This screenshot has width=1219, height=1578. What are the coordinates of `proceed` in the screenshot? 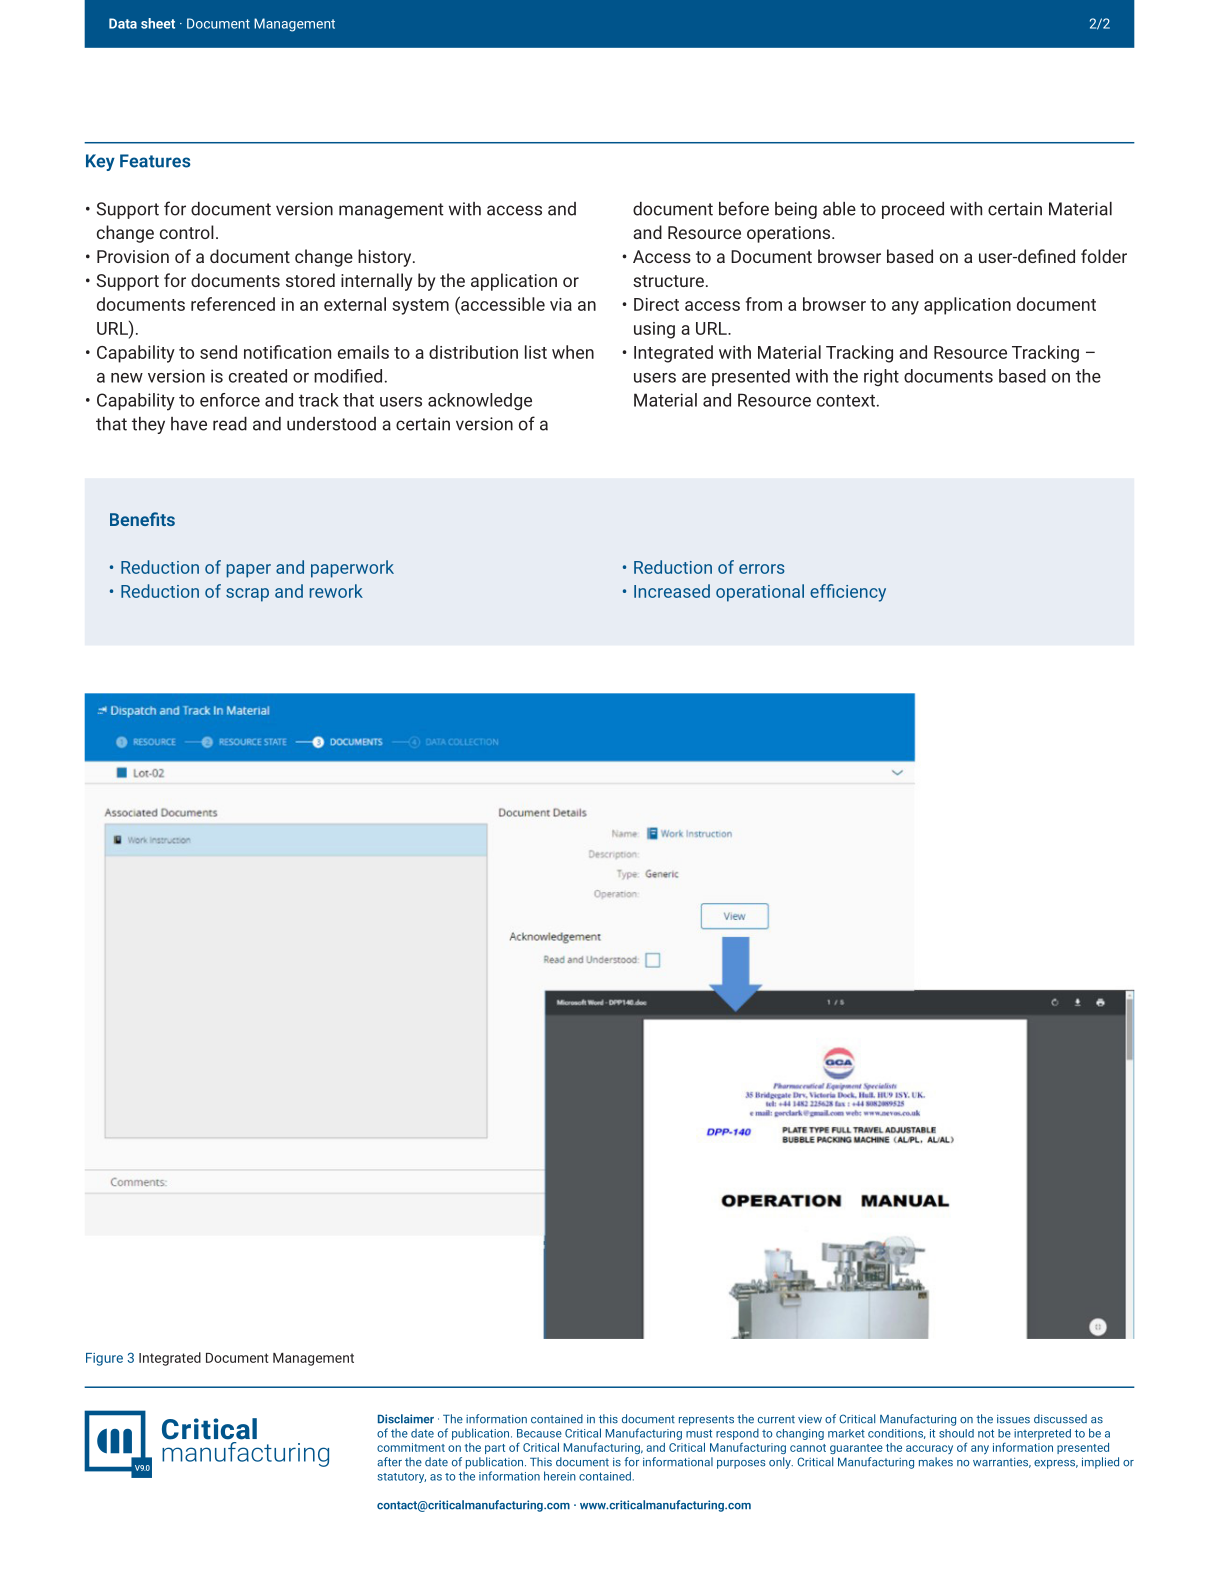 It's located at (913, 210).
